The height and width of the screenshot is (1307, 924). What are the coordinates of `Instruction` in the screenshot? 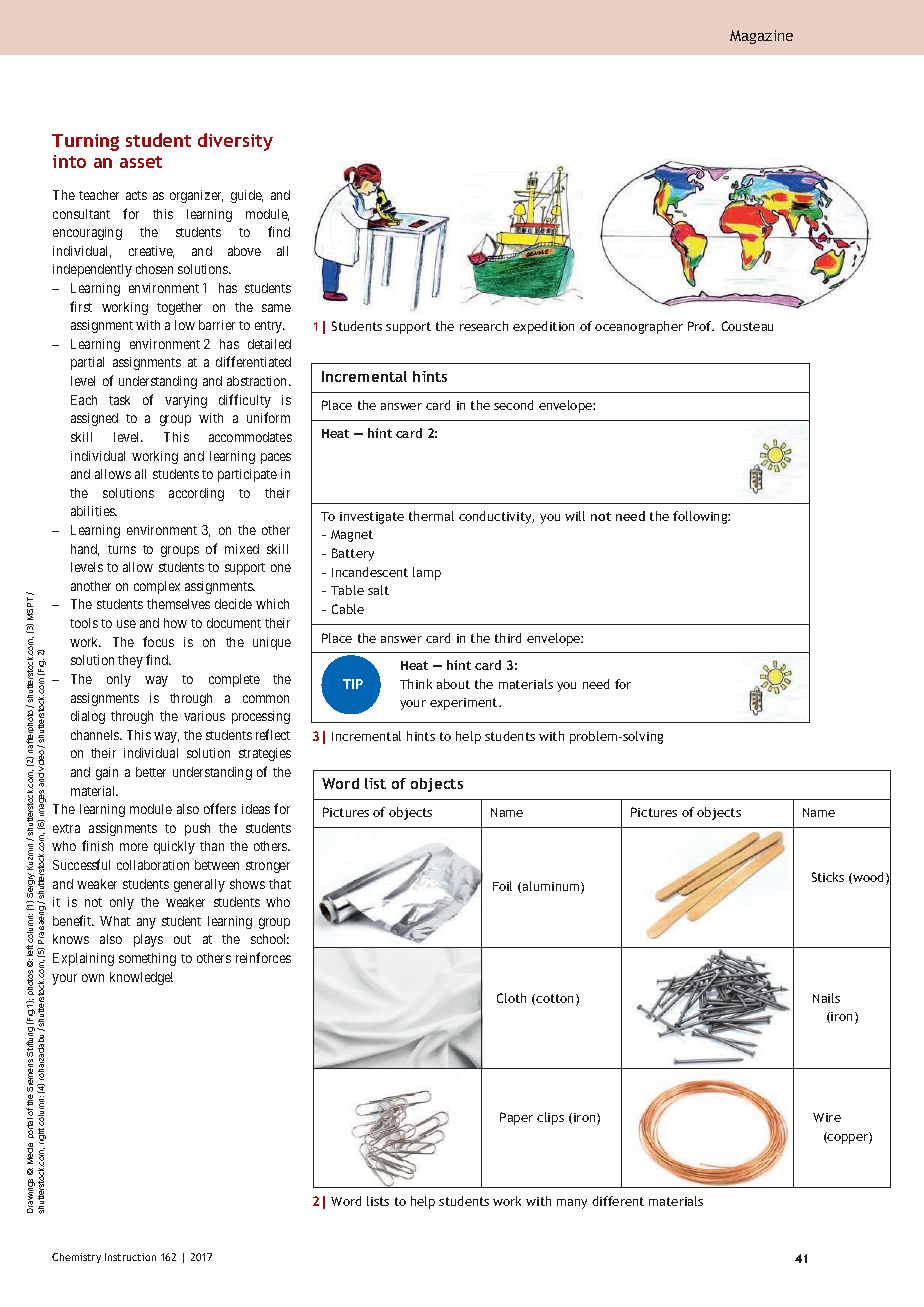 It's located at (130, 1257).
